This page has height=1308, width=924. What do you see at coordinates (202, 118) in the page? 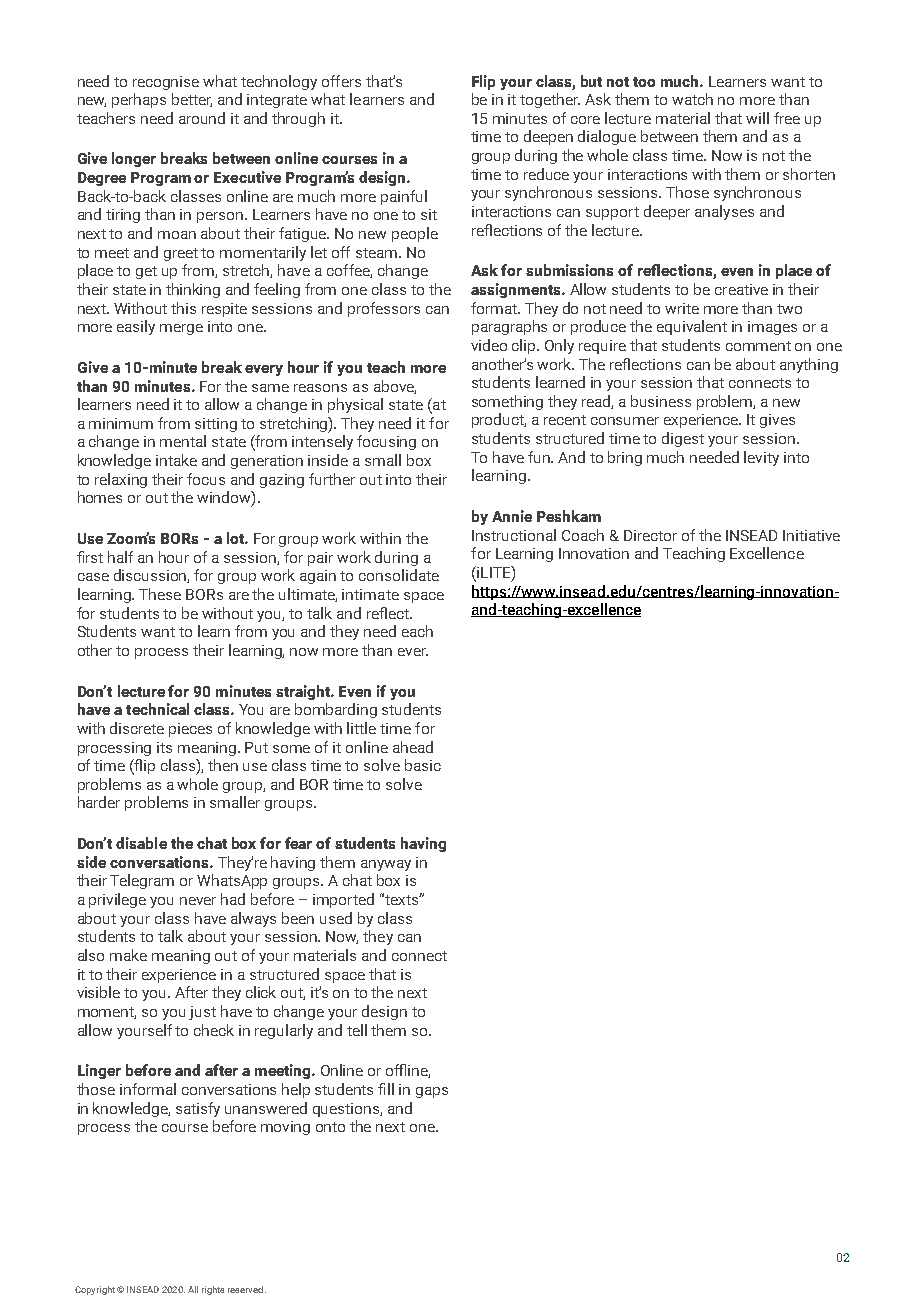
I see `around` at bounding box center [202, 118].
